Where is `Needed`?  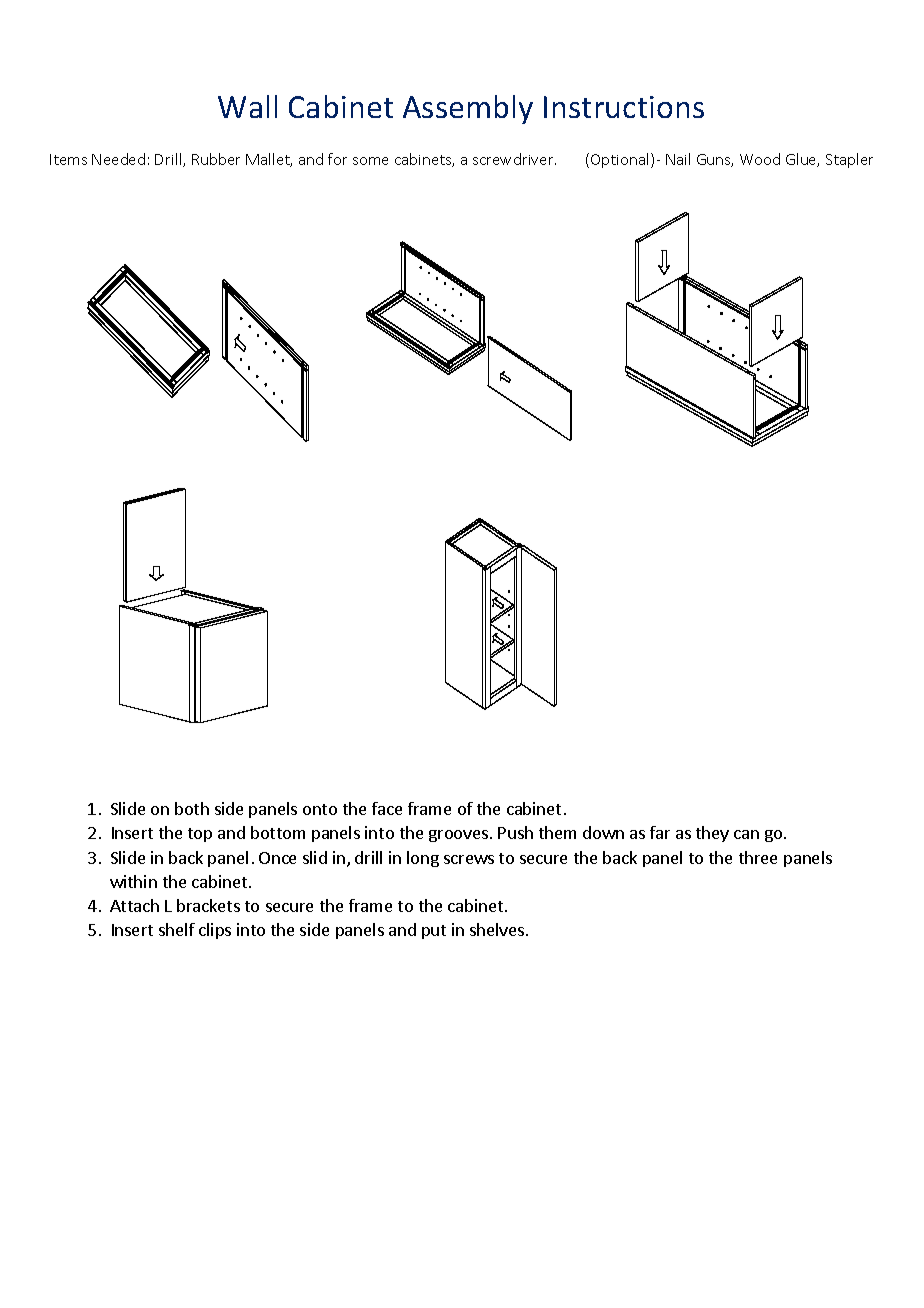
Needed is located at coordinates (118, 159).
